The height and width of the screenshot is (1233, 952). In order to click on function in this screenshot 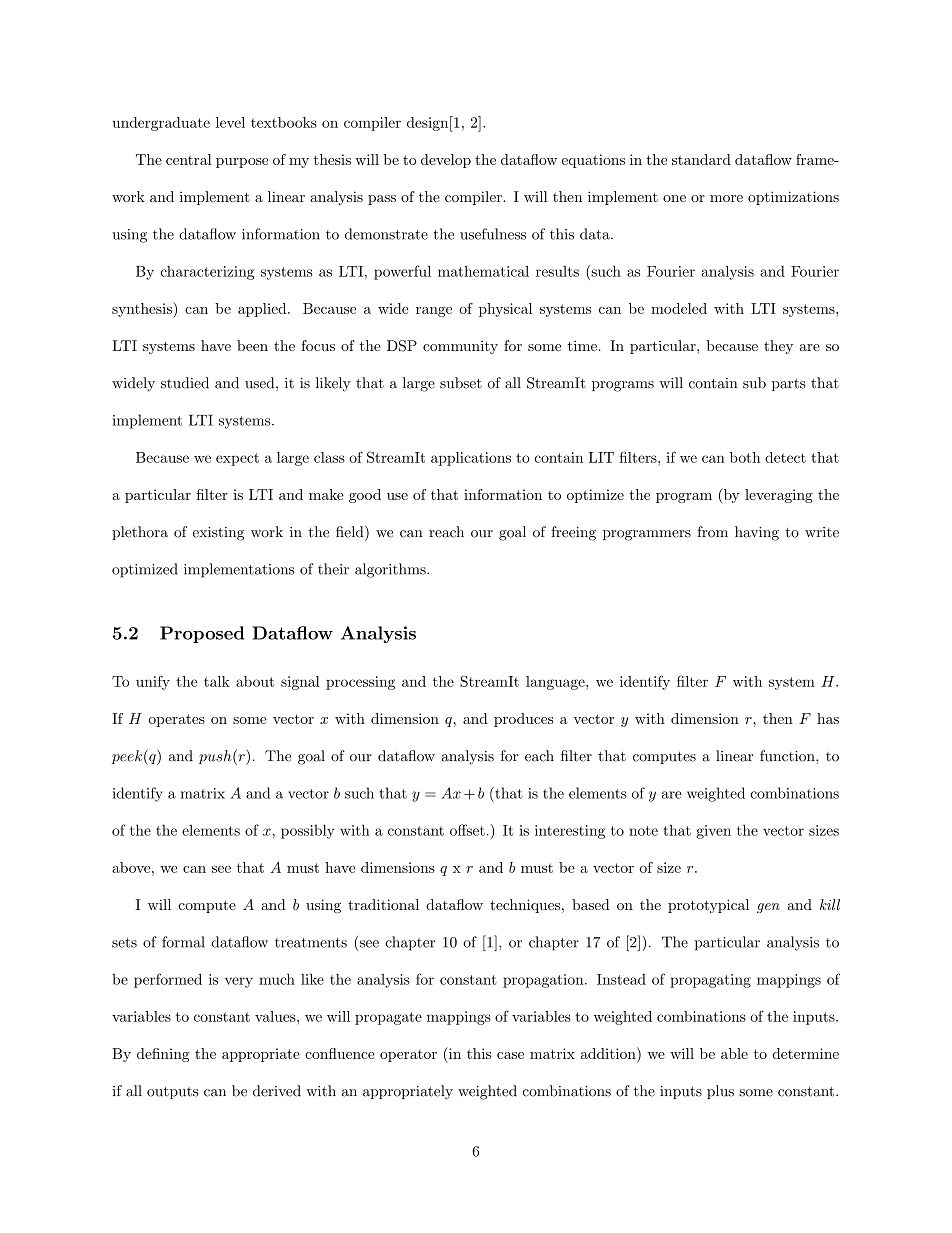, I will do `click(788, 756)`.
